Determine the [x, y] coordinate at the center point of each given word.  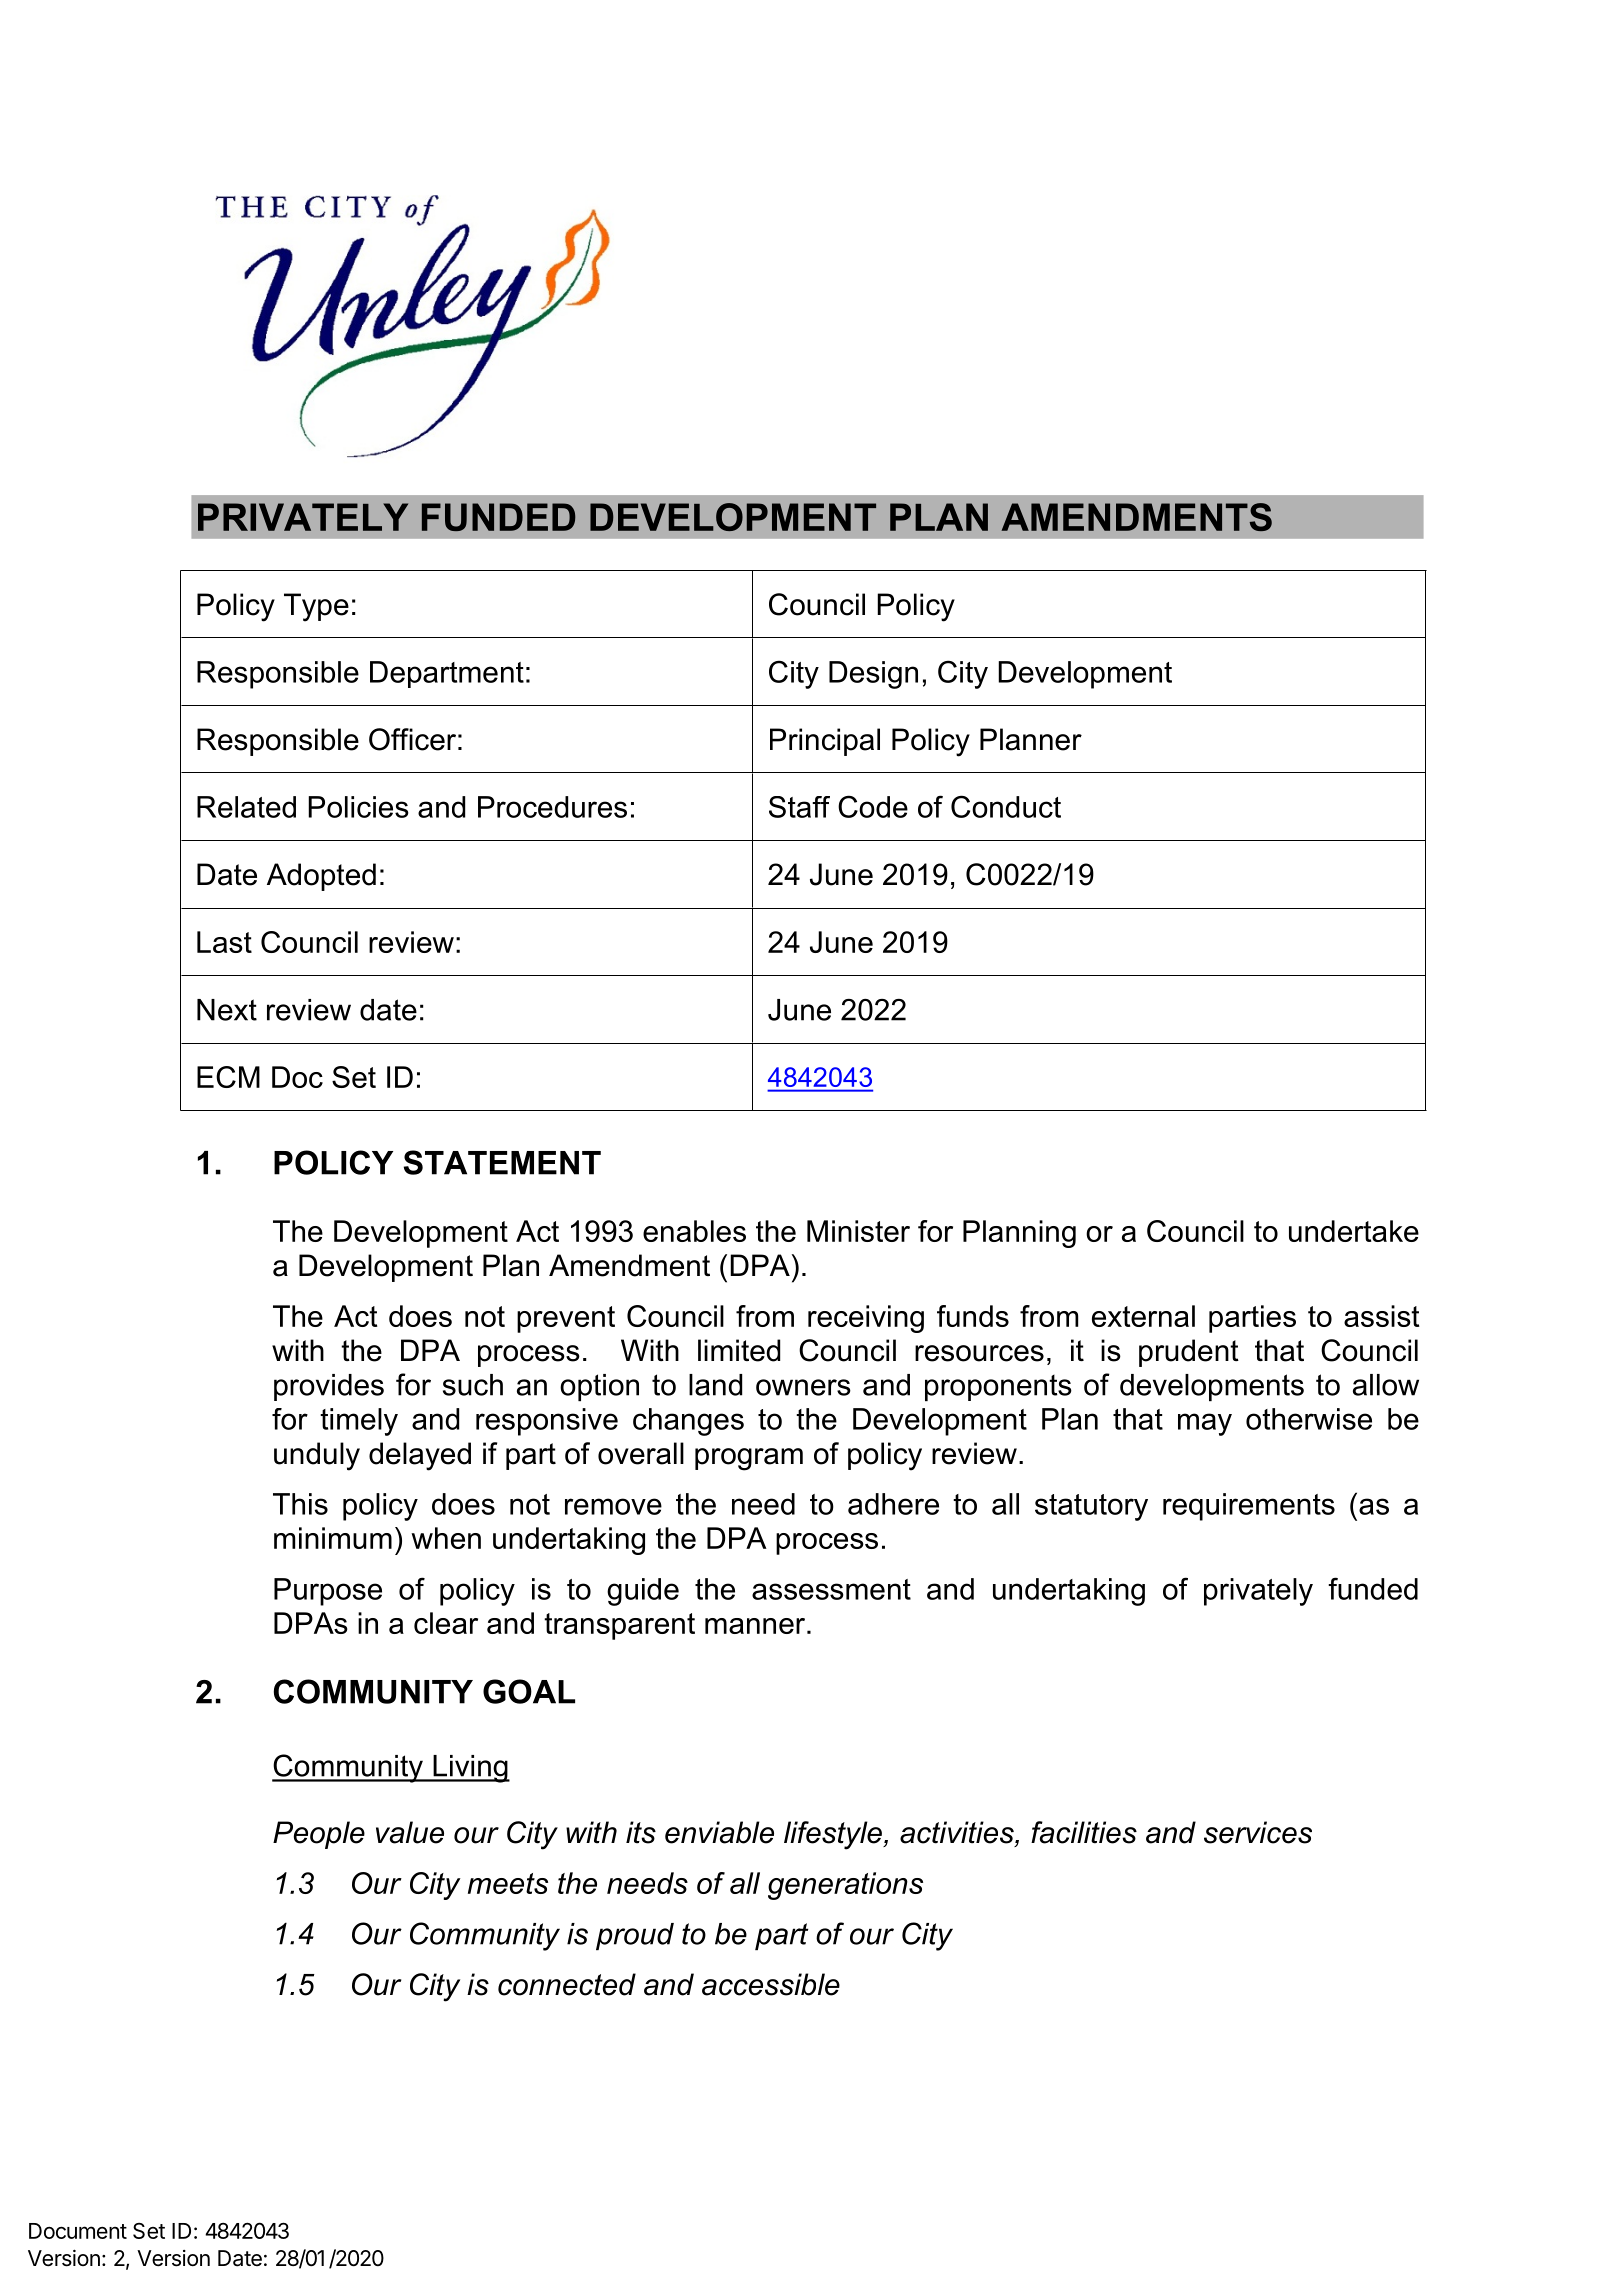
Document [78, 2231]
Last [224, 942]
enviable [719, 1832]
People [319, 1835]
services [1258, 1832]
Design [873, 675]
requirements [1249, 1507]
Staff [799, 807]
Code [873, 806]
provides [329, 1387]
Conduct [1006, 806]
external [1143, 1316]
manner [756, 1626]
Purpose [328, 1592]
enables [694, 1231]
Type [316, 607]
